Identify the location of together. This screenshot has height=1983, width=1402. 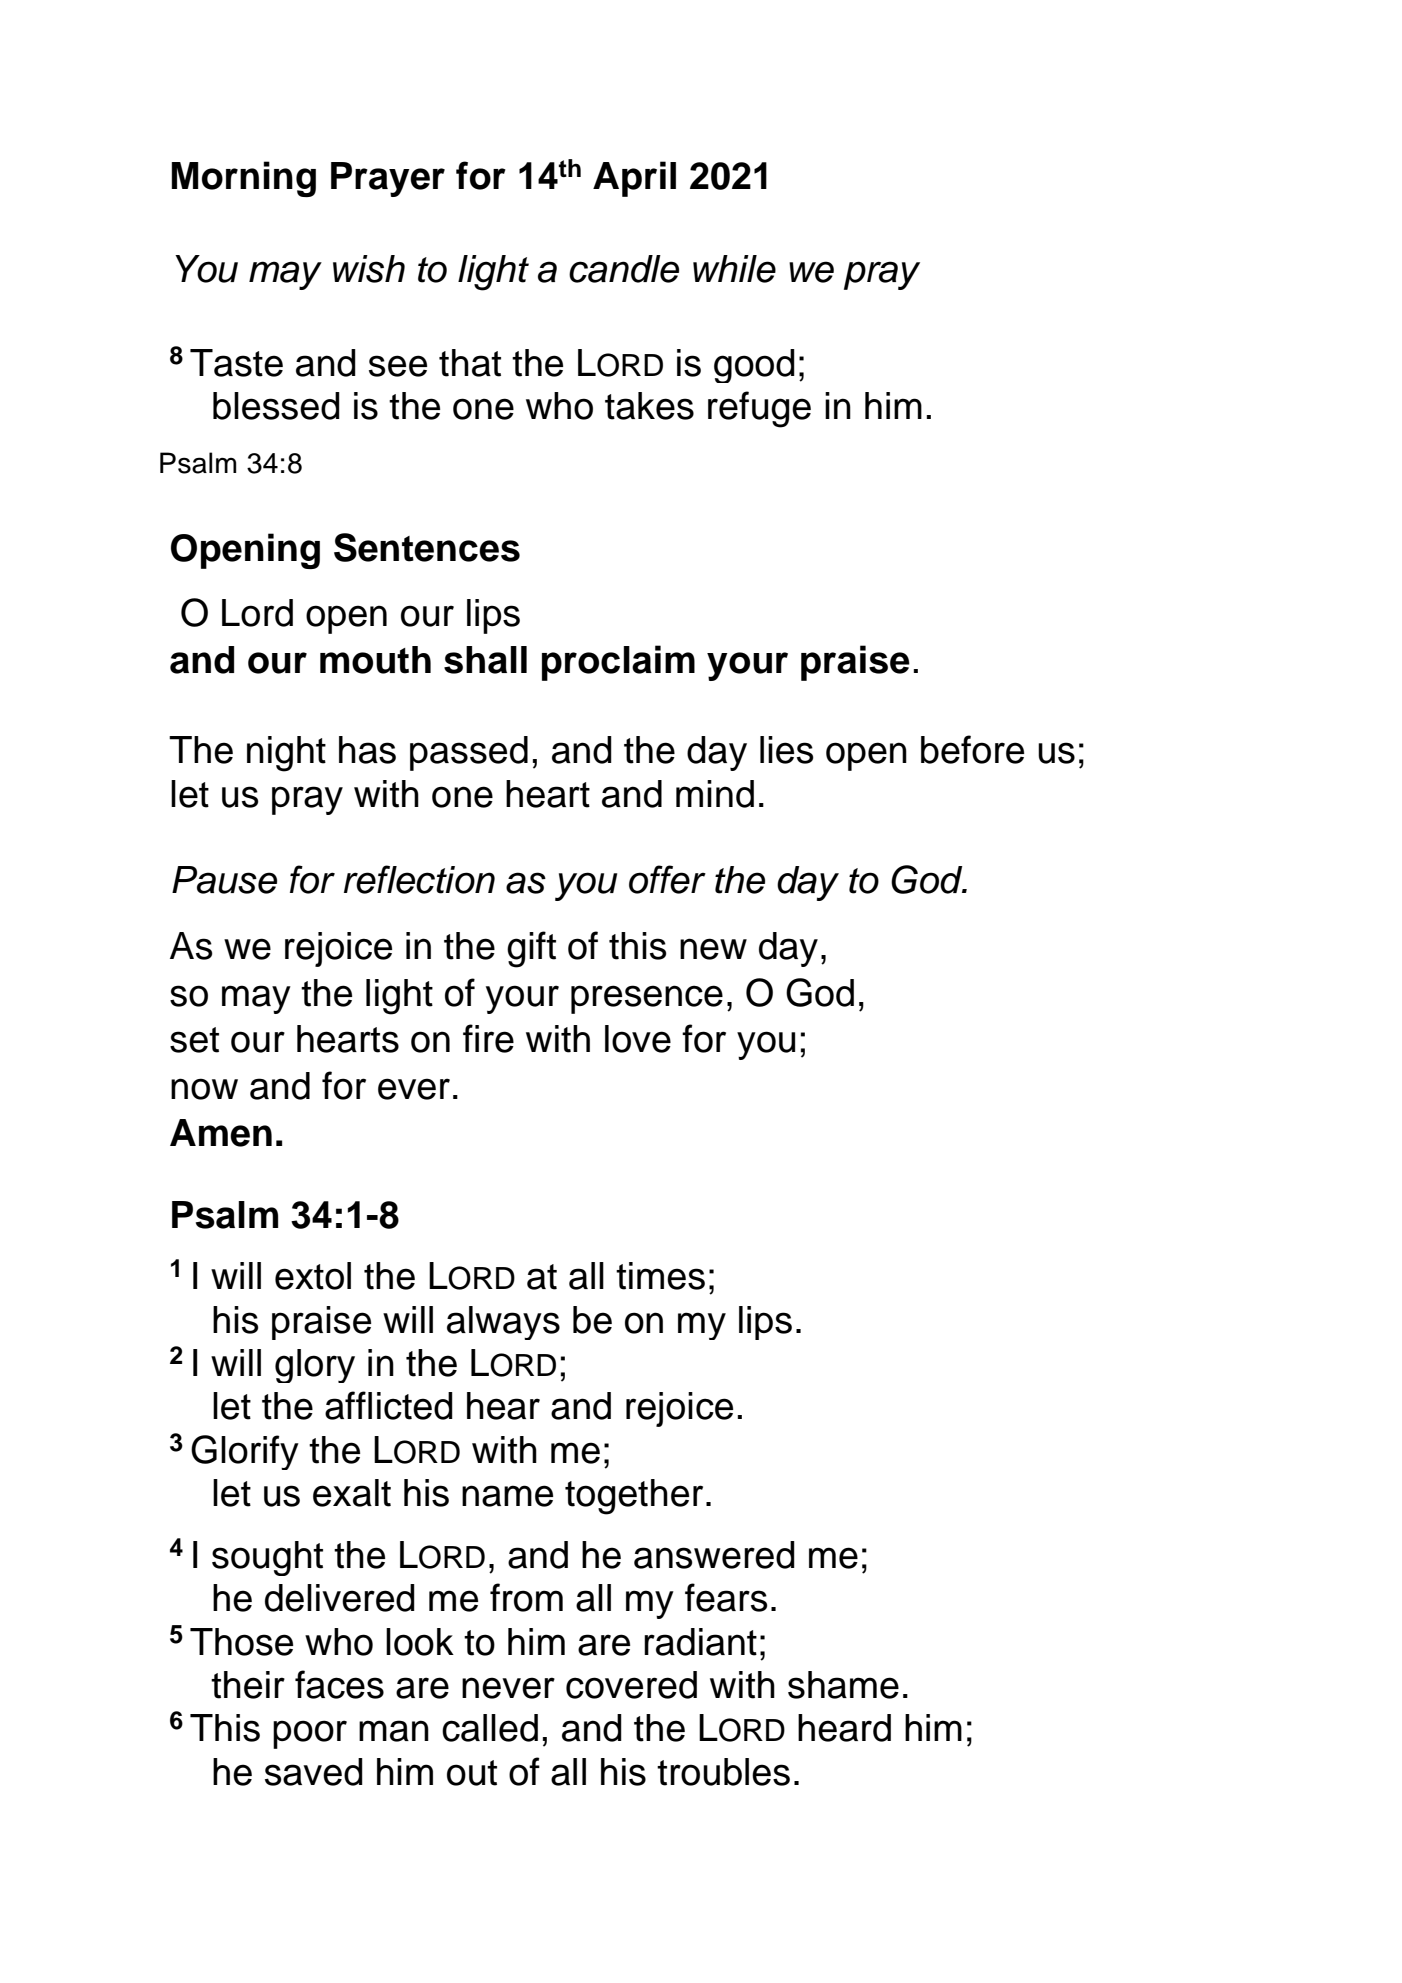
(634, 1497).
